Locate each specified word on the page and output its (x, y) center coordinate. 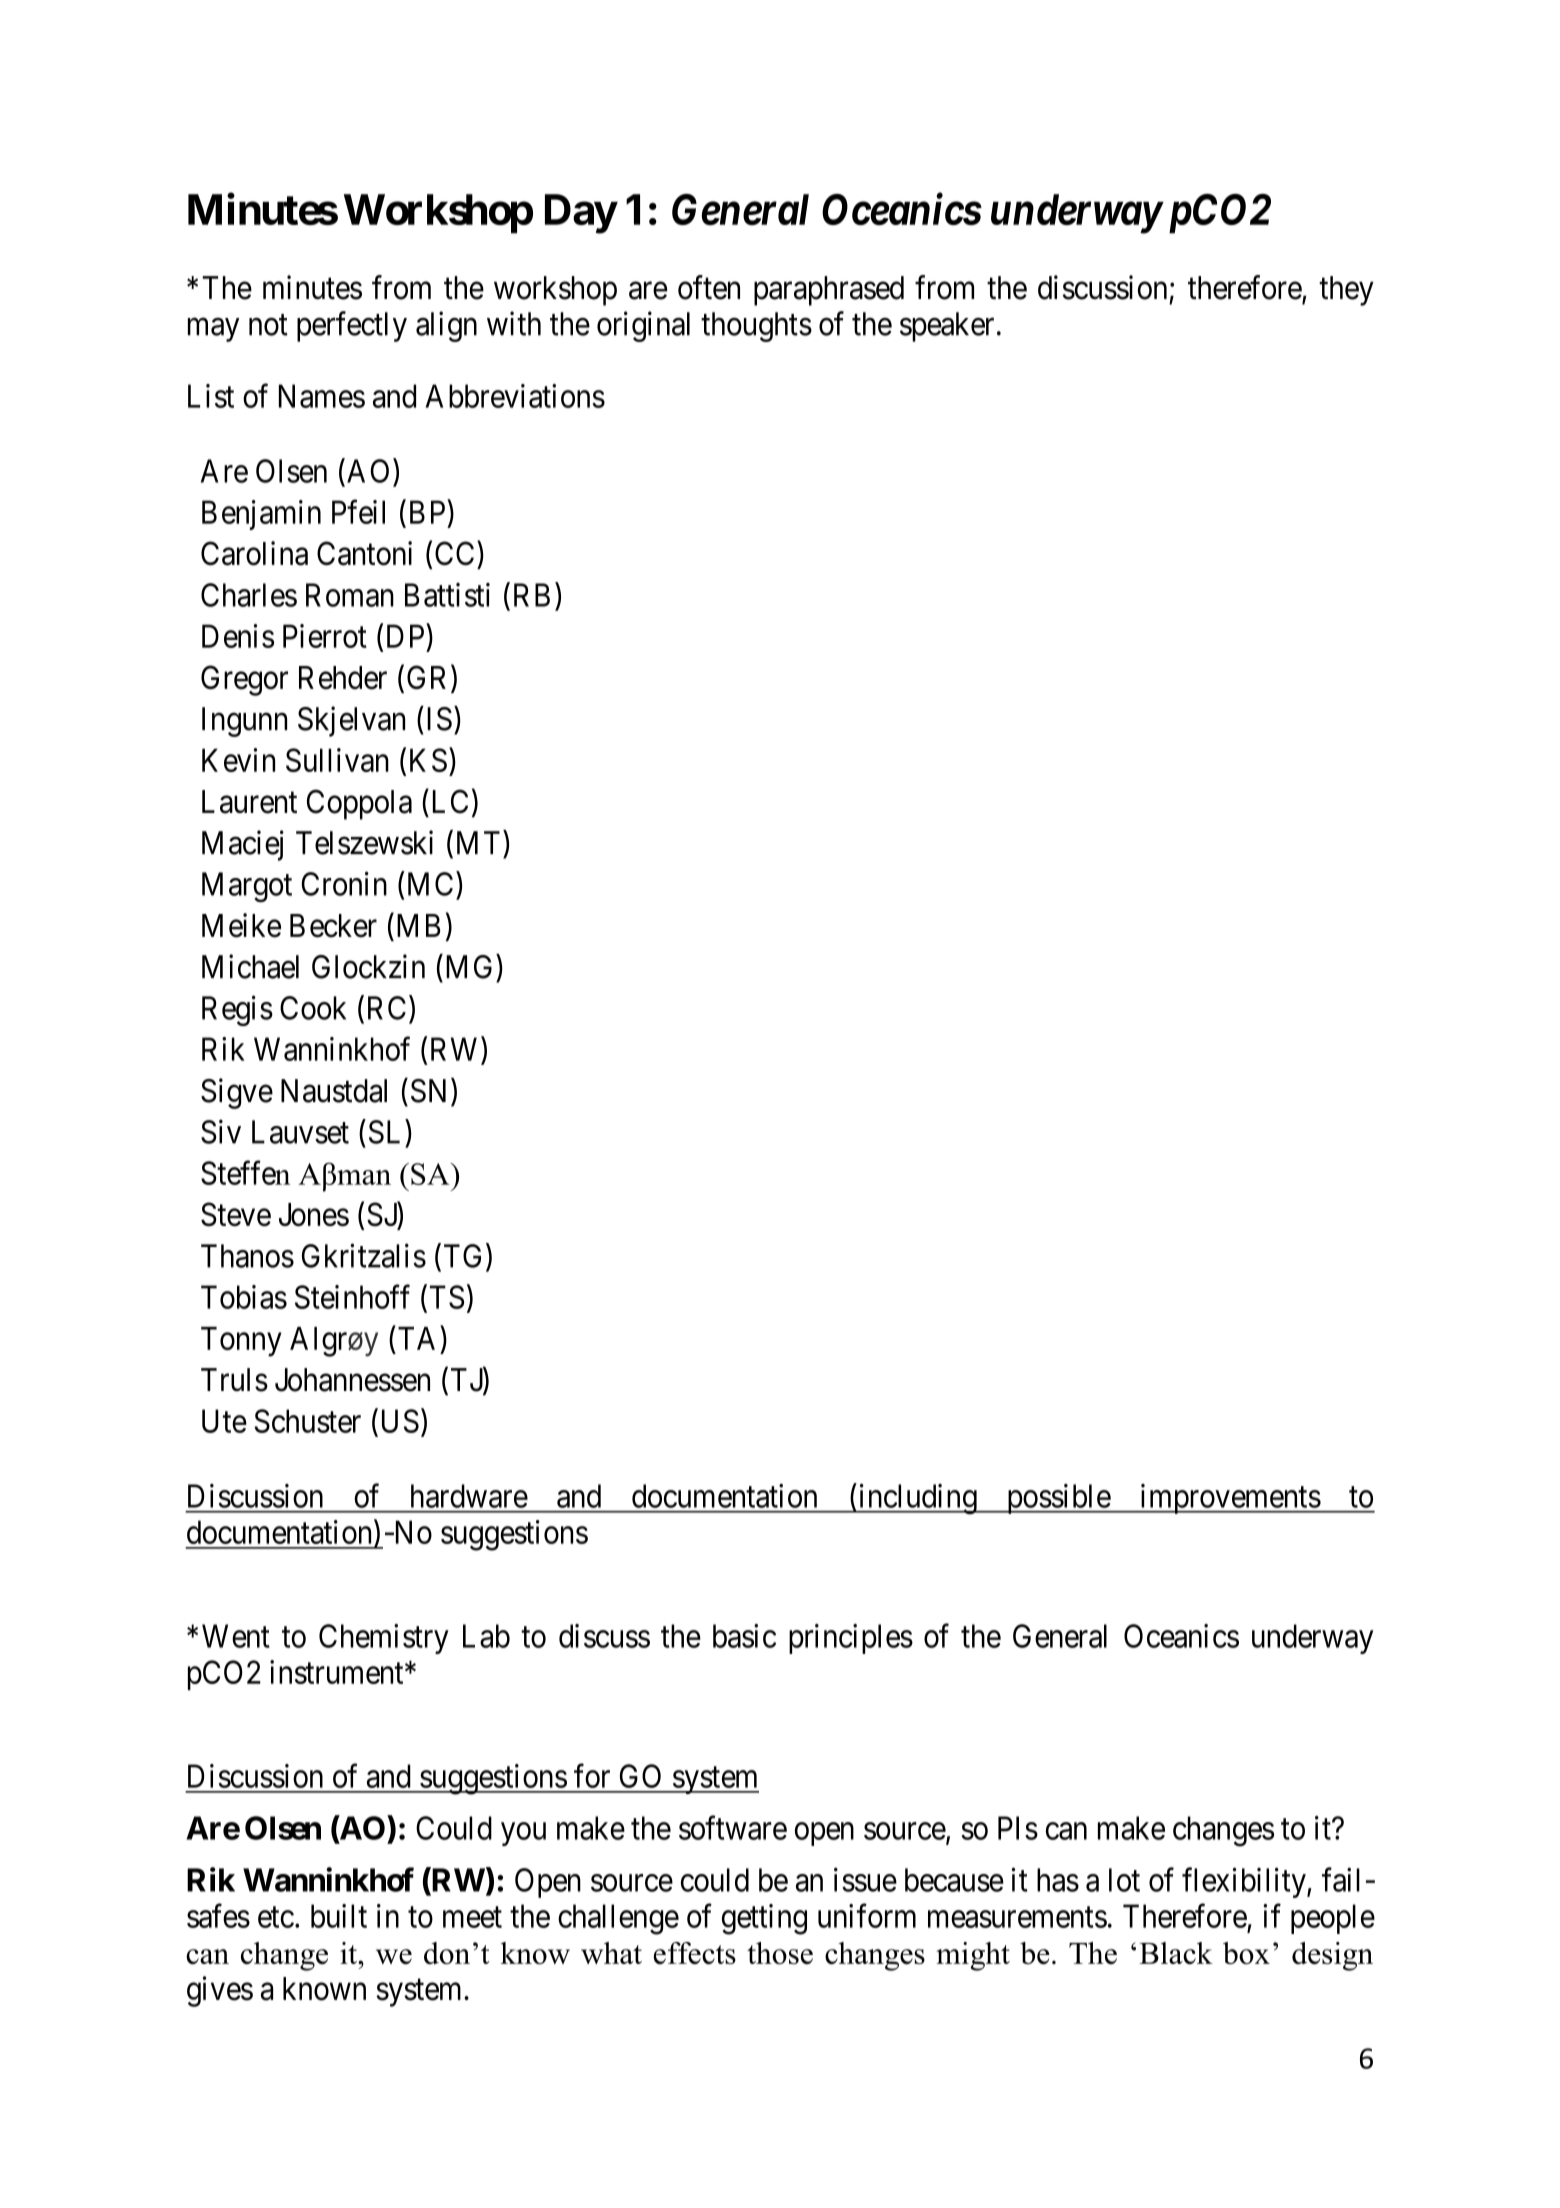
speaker (947, 327)
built (339, 1916)
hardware (469, 1496)
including (917, 1499)
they (1346, 291)
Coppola (359, 804)
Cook (313, 1008)
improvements (1229, 1499)
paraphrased (829, 291)
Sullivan (337, 760)
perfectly (352, 326)
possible (1058, 1499)
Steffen (246, 1173)
